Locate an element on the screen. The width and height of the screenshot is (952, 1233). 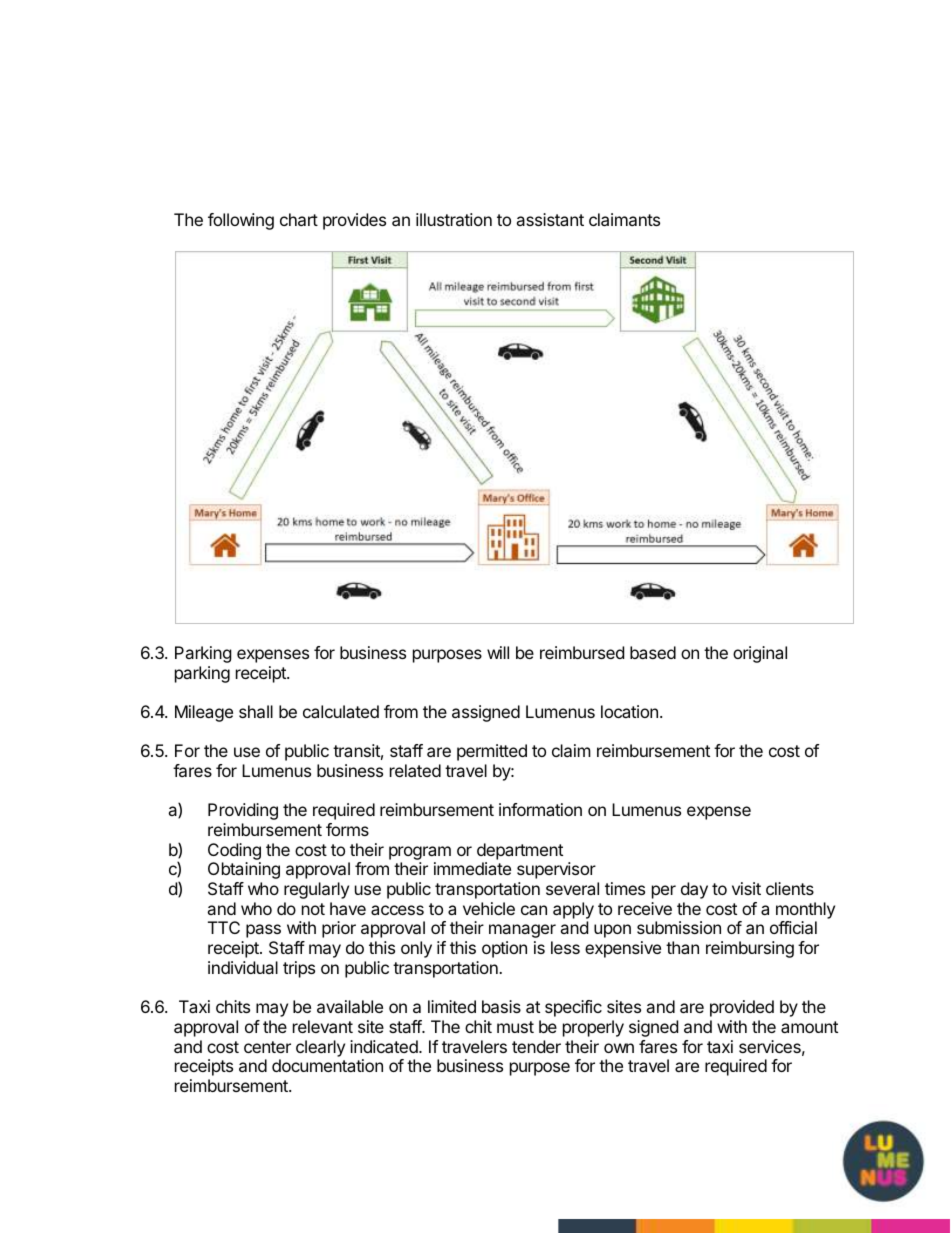
will is located at coordinates (498, 652).
